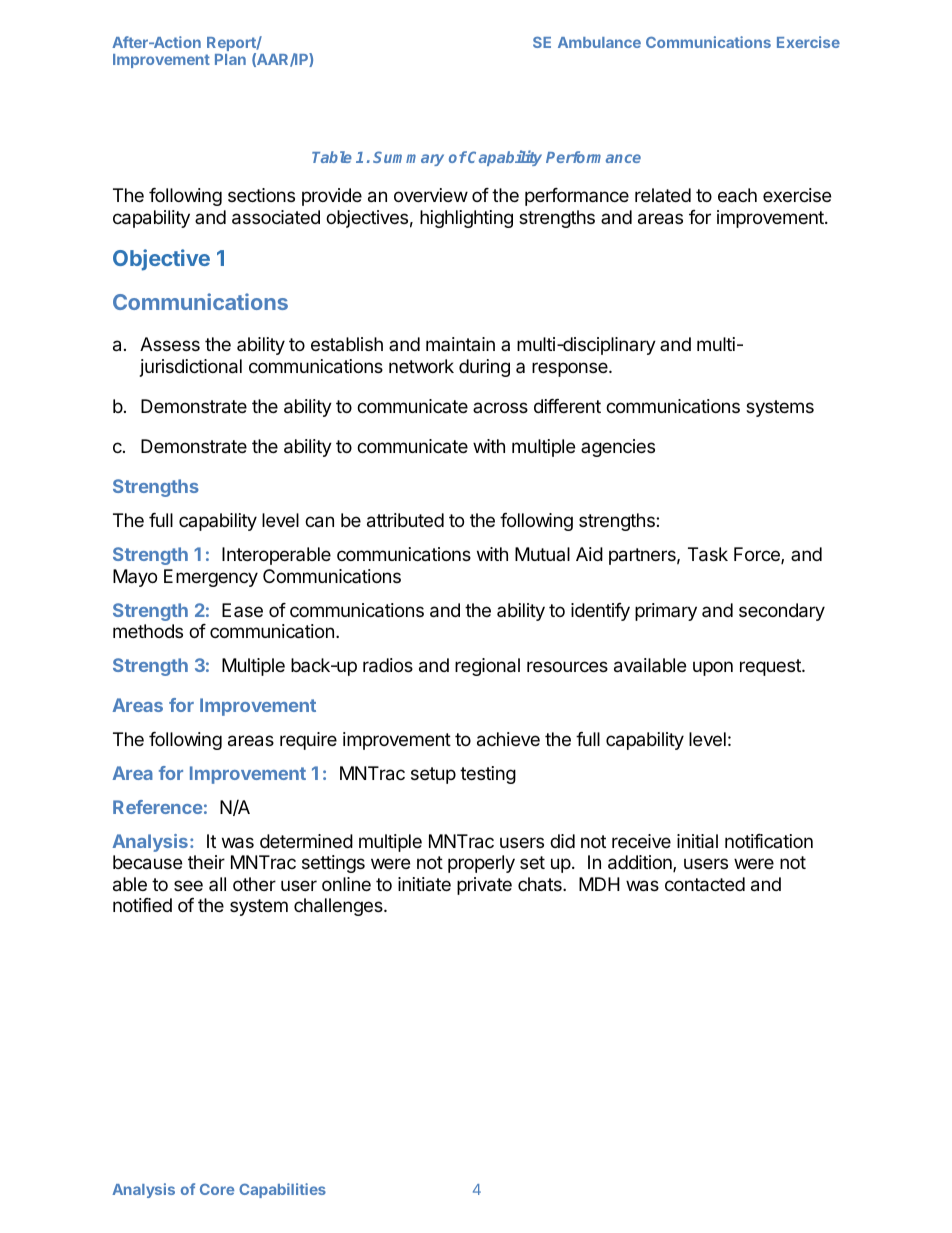  What do you see at coordinates (460, 344) in the page?
I see `maintain` at bounding box center [460, 344].
